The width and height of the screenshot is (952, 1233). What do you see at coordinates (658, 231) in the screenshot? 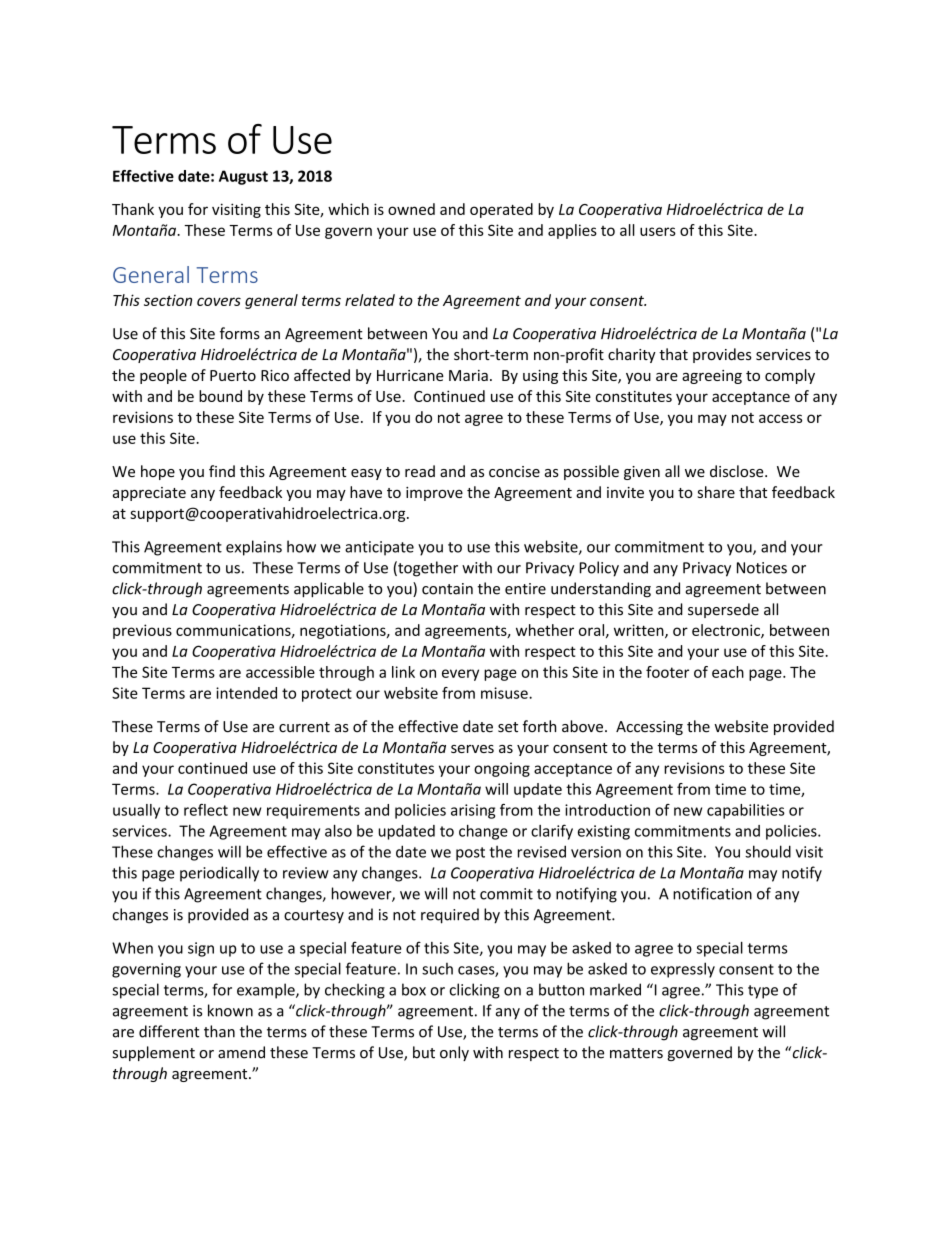
I see `users` at bounding box center [658, 231].
